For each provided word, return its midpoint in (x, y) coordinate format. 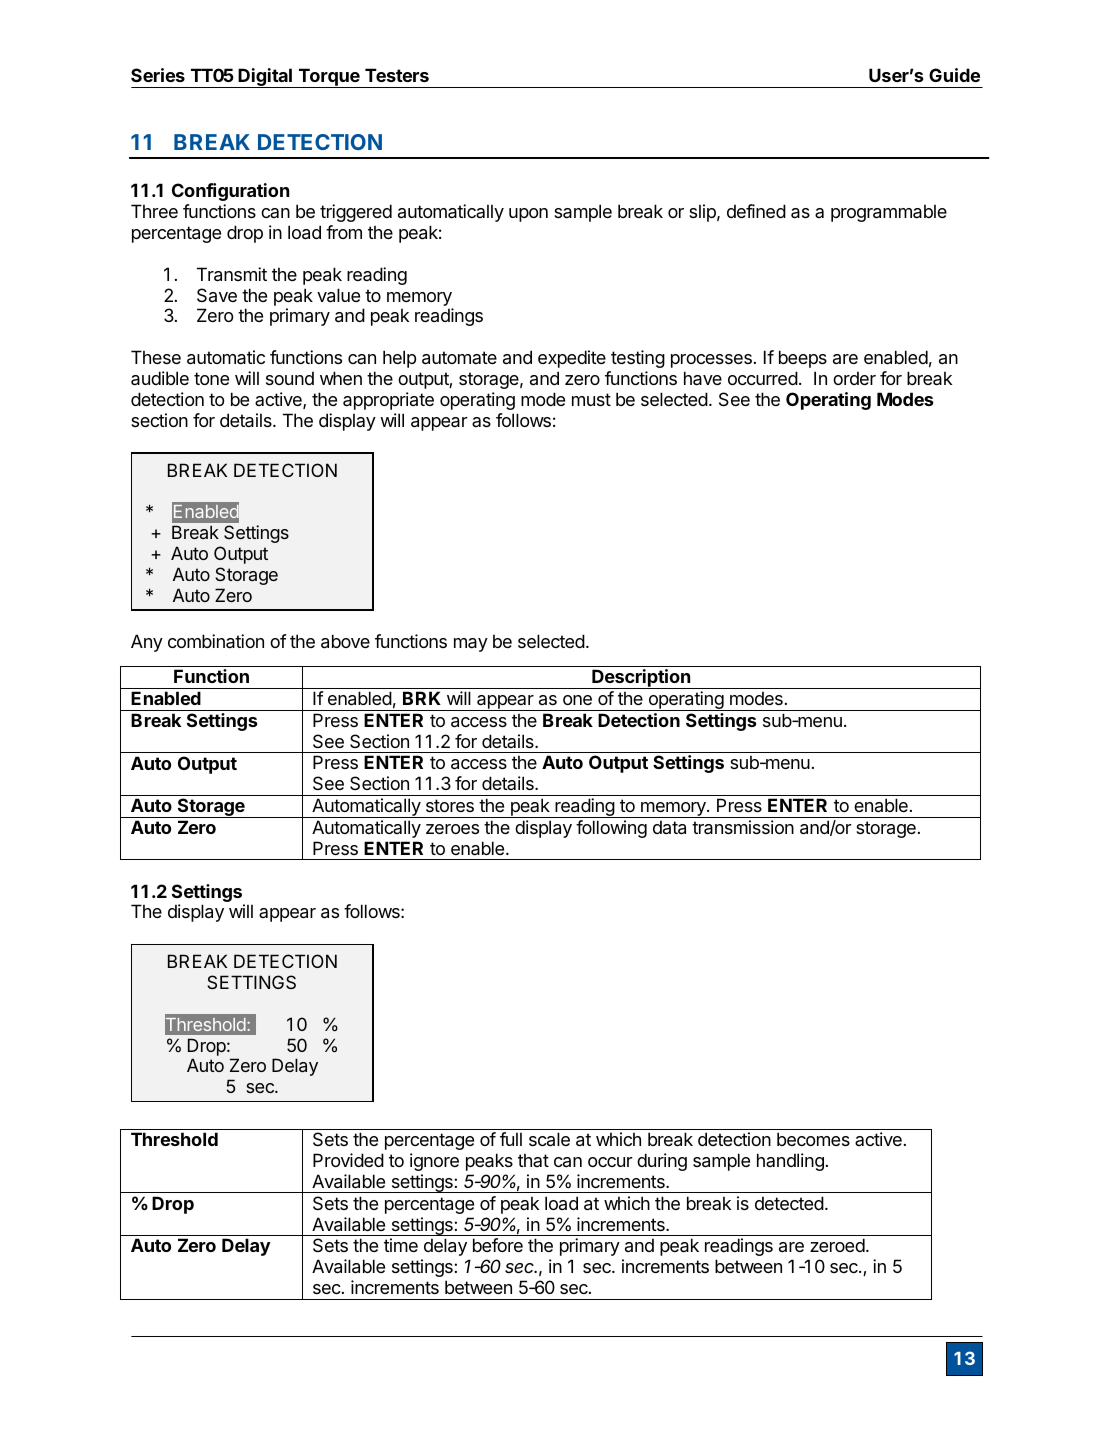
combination (216, 641)
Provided (348, 1160)
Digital (265, 78)
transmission (743, 827)
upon (528, 215)
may (471, 645)
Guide (954, 75)
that (533, 1160)
